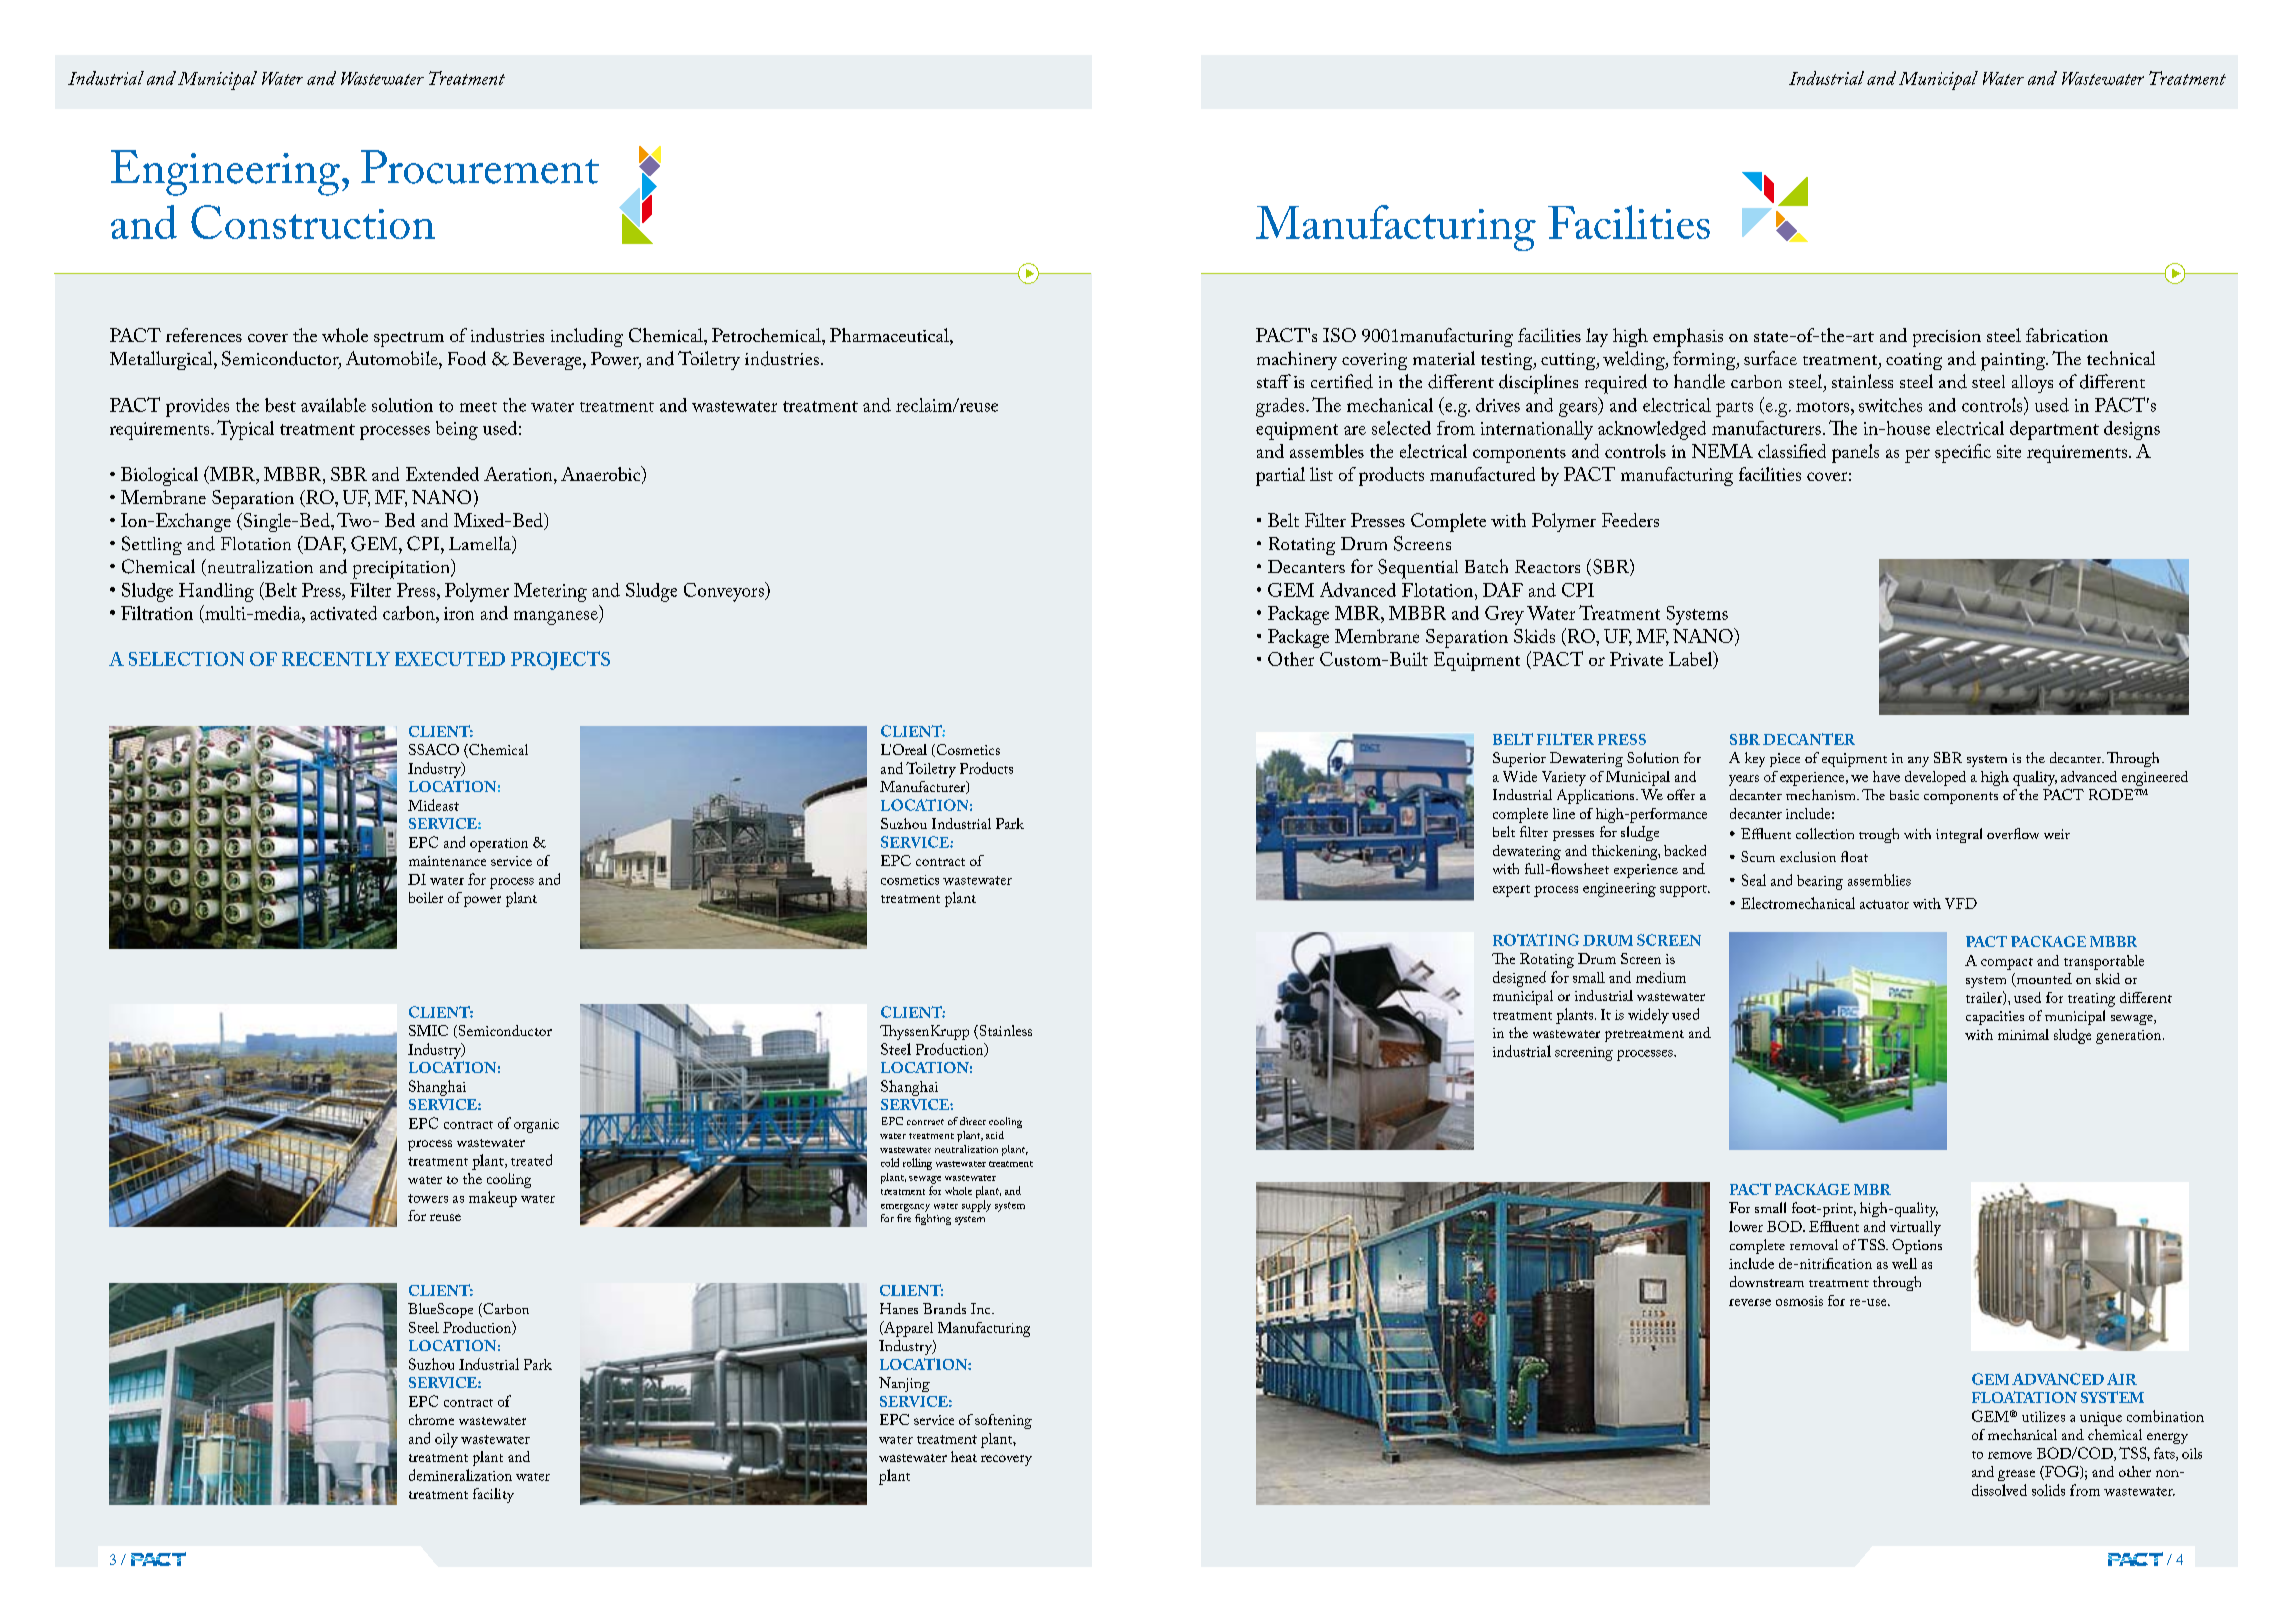 The width and height of the image is (2293, 1622). What do you see at coordinates (1959, 835) in the image?
I see `integral` at bounding box center [1959, 835].
